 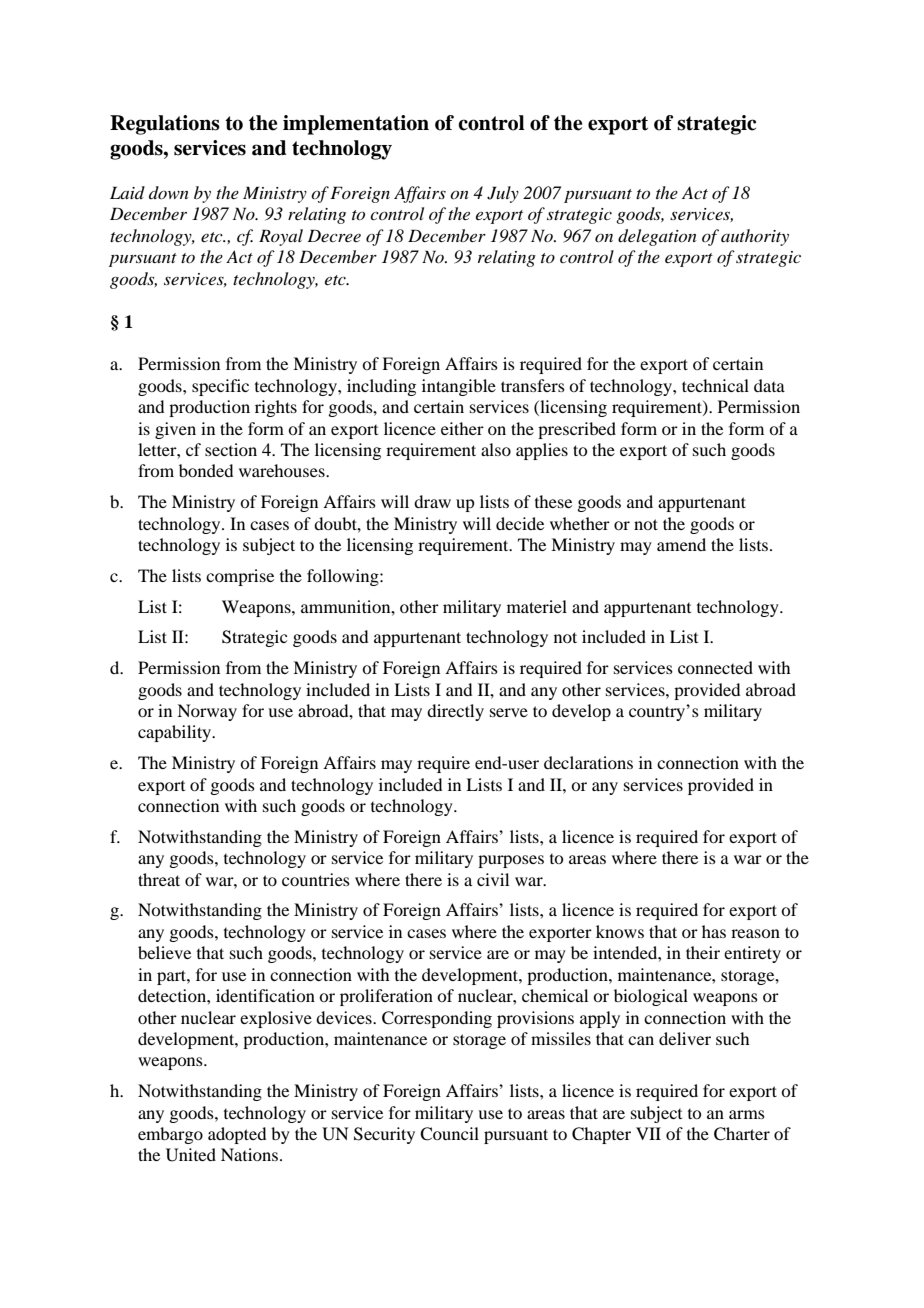 I want to click on comprise, so click(x=240, y=577).
